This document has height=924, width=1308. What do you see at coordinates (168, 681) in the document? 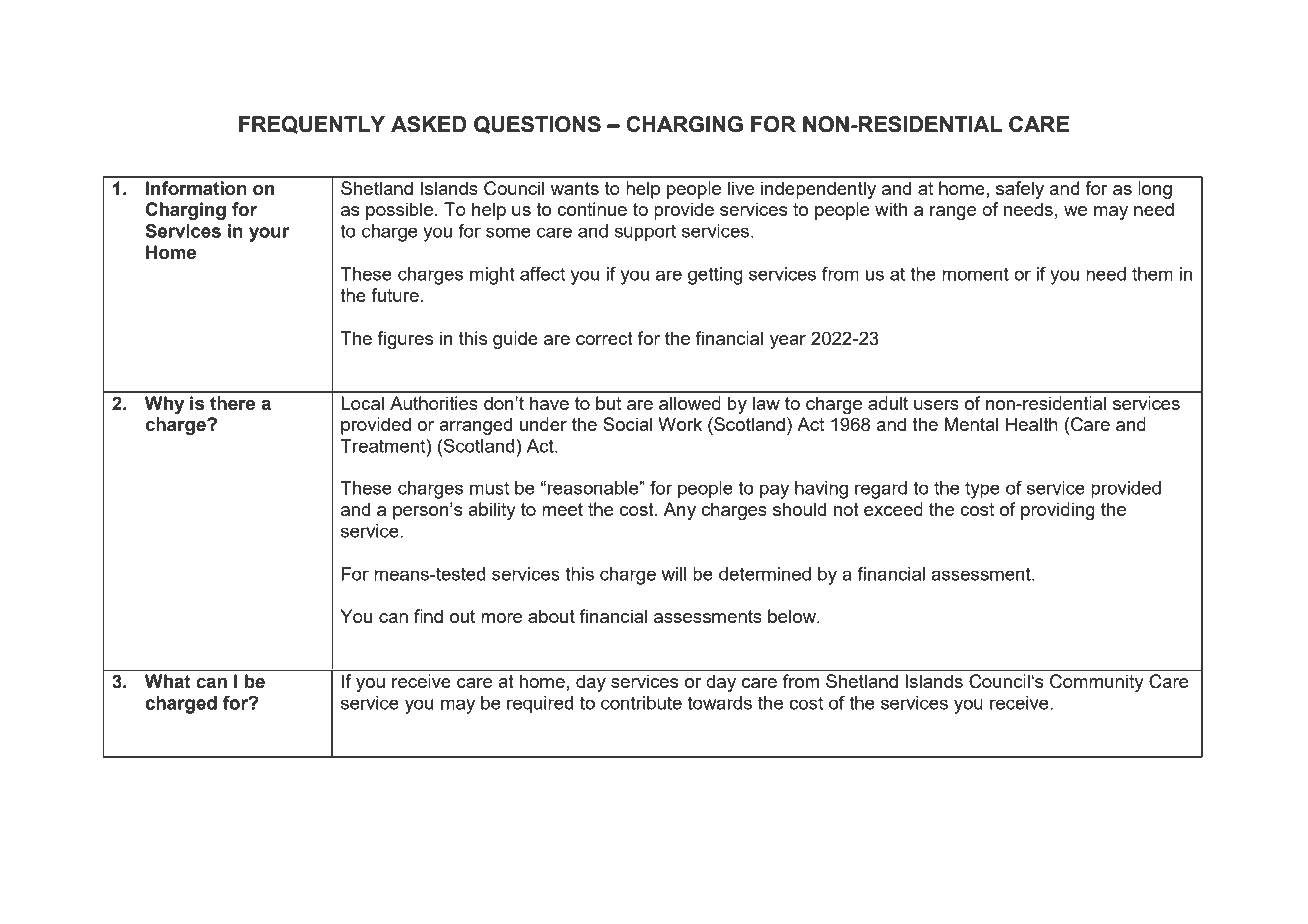
I see `What` at bounding box center [168, 681].
